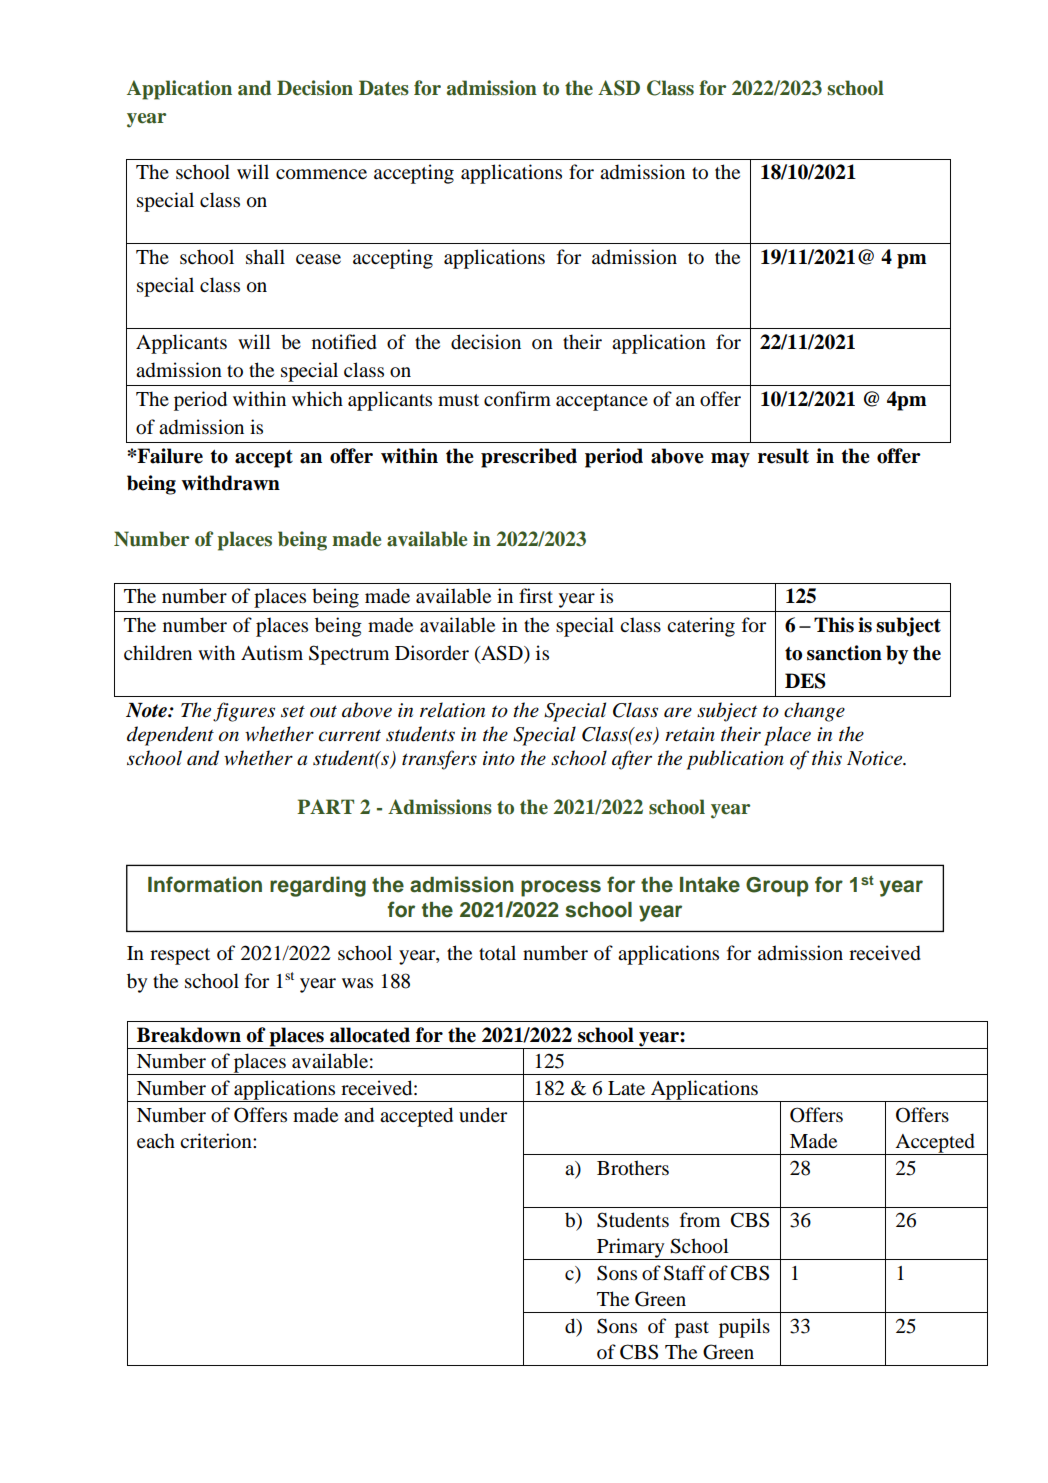 The height and width of the document is (1483, 1048). Describe the element at coordinates (321, 174) in the document. I see `commence` at that location.
